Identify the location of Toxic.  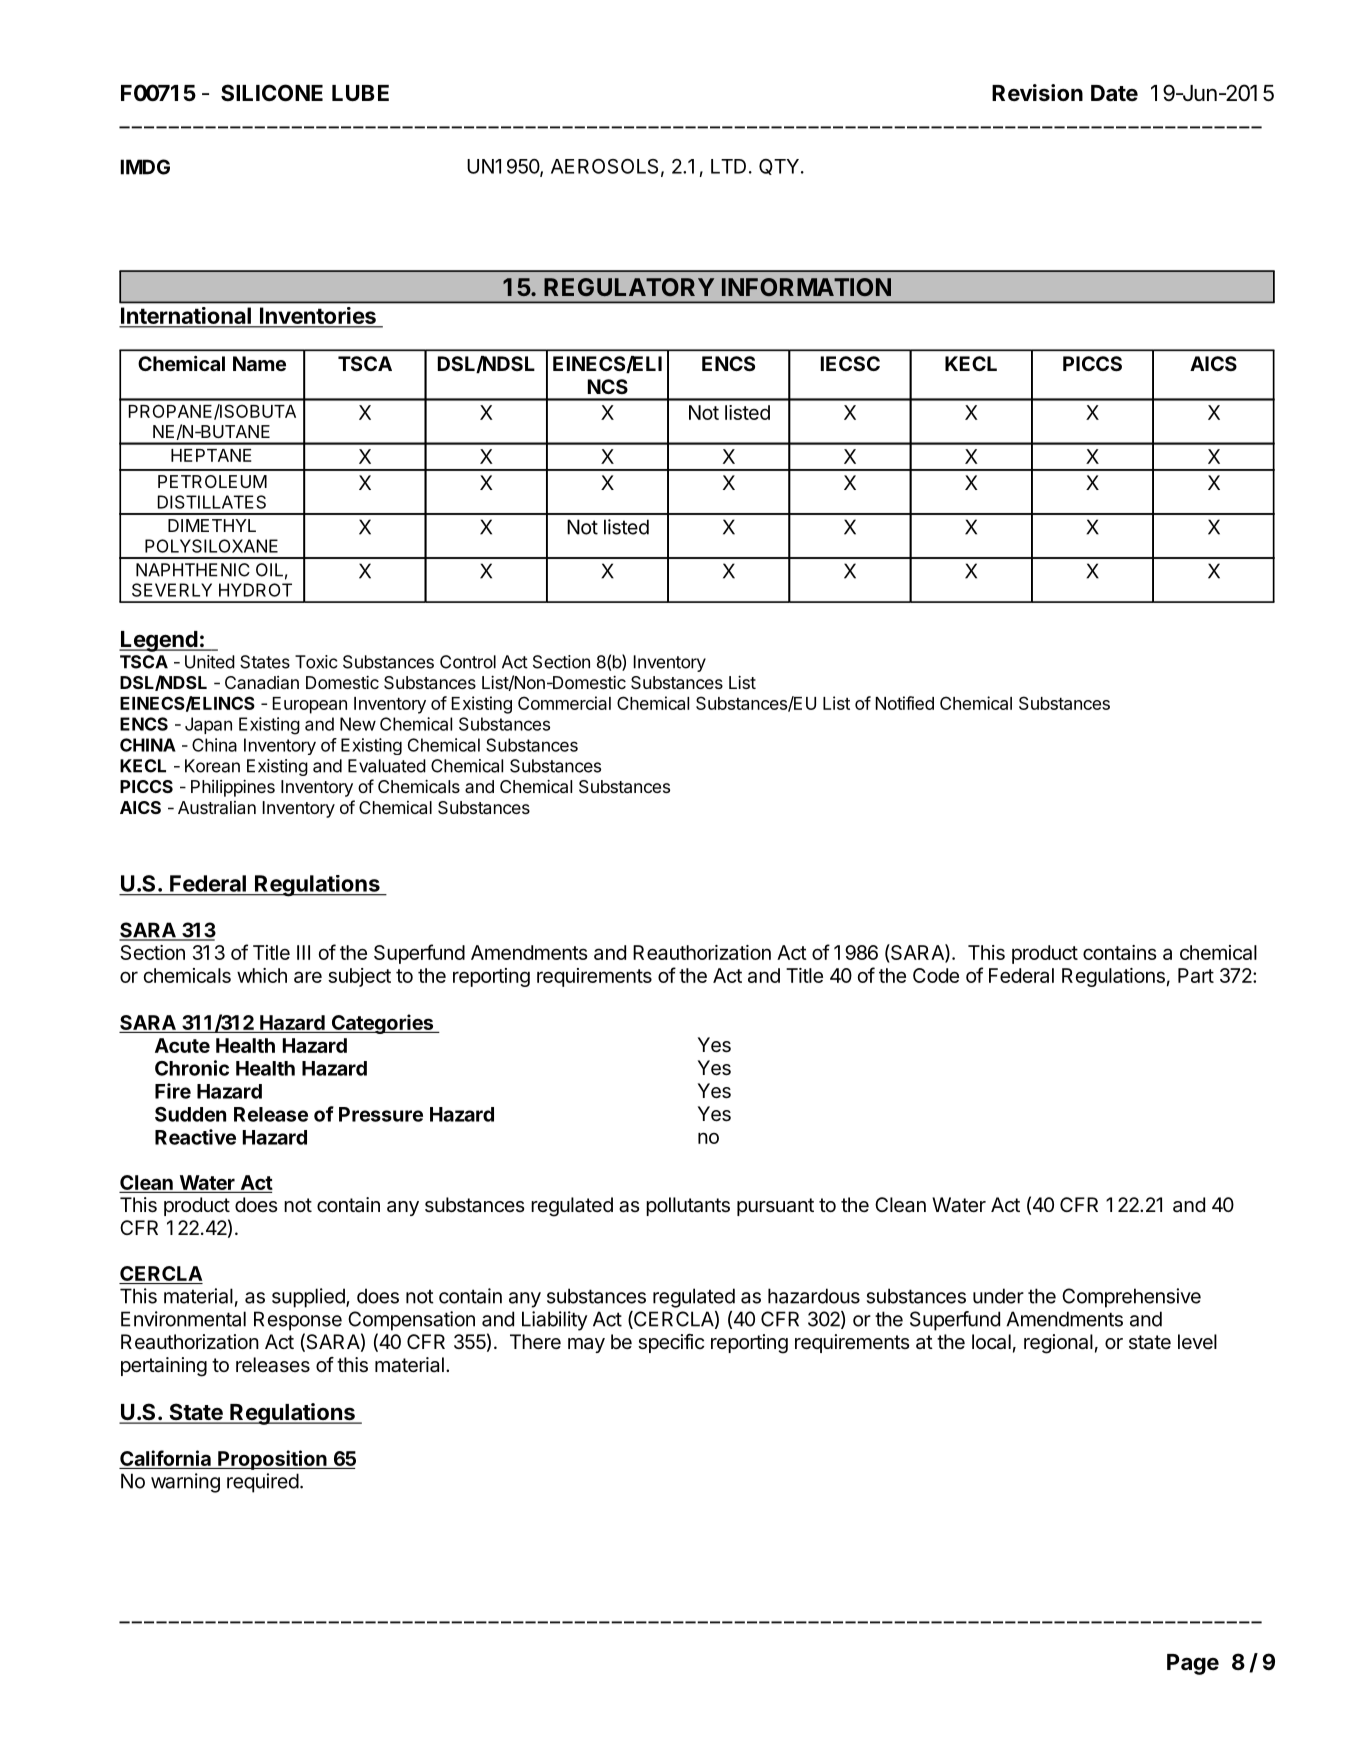
(316, 662).
